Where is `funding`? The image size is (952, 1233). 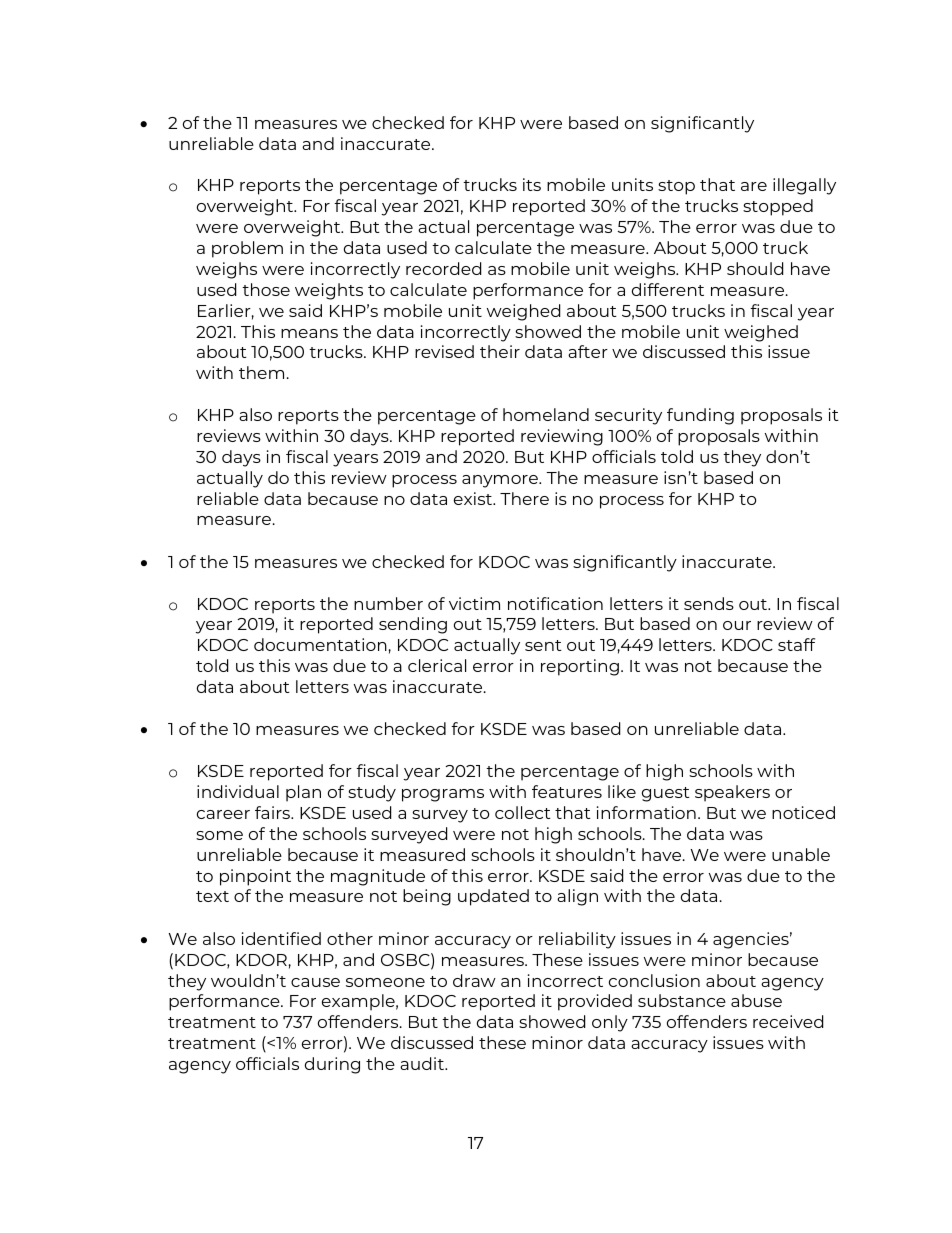
funding is located at coordinates (700, 416).
